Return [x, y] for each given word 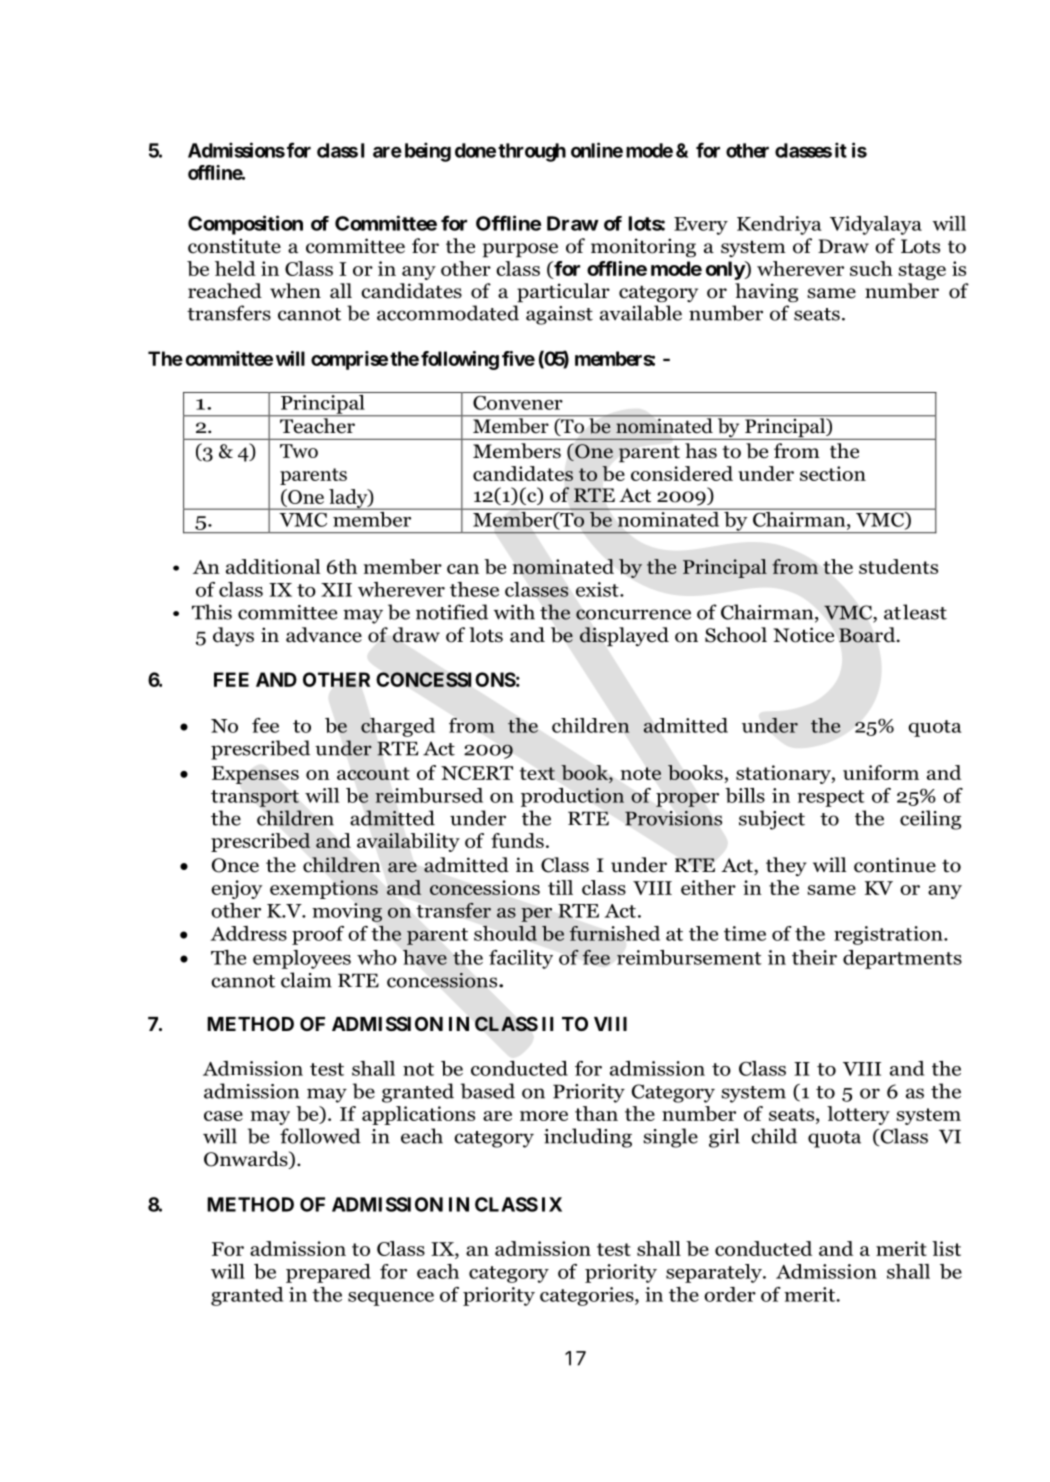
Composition [245, 225]
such [871, 268]
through [532, 152]
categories [588, 1296]
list [946, 1248]
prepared [328, 1273]
